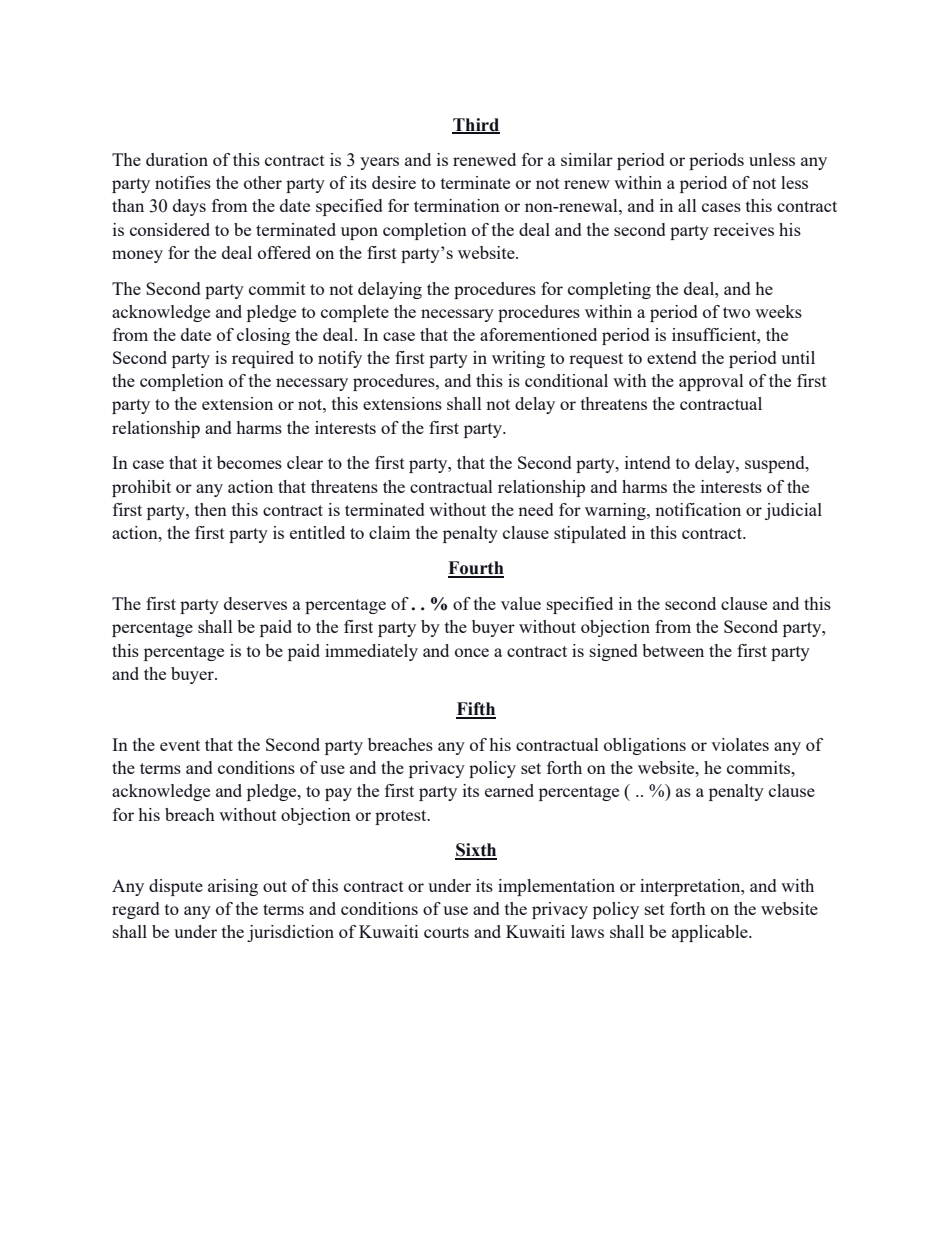 This document has height=1233, width=952. Describe the element at coordinates (587, 159) in the document. I see `similar` at that location.
